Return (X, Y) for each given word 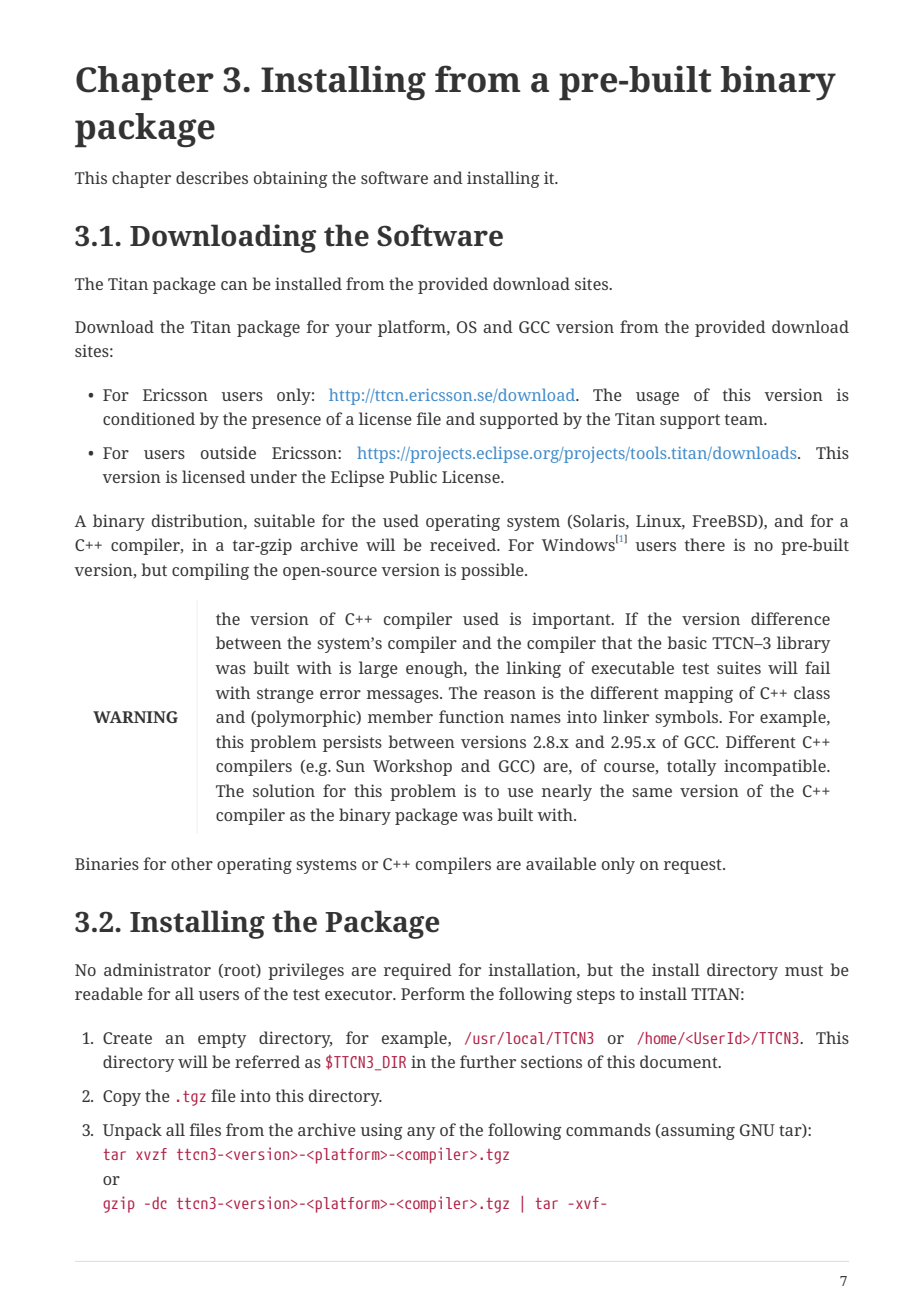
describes (212, 177)
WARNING (135, 717)
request (694, 866)
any (421, 1133)
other (192, 863)
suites (739, 667)
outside (228, 452)
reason (510, 694)
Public (413, 476)
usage (657, 398)
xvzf (151, 1154)
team (745, 419)
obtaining (291, 179)
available (561, 863)
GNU (757, 1130)
